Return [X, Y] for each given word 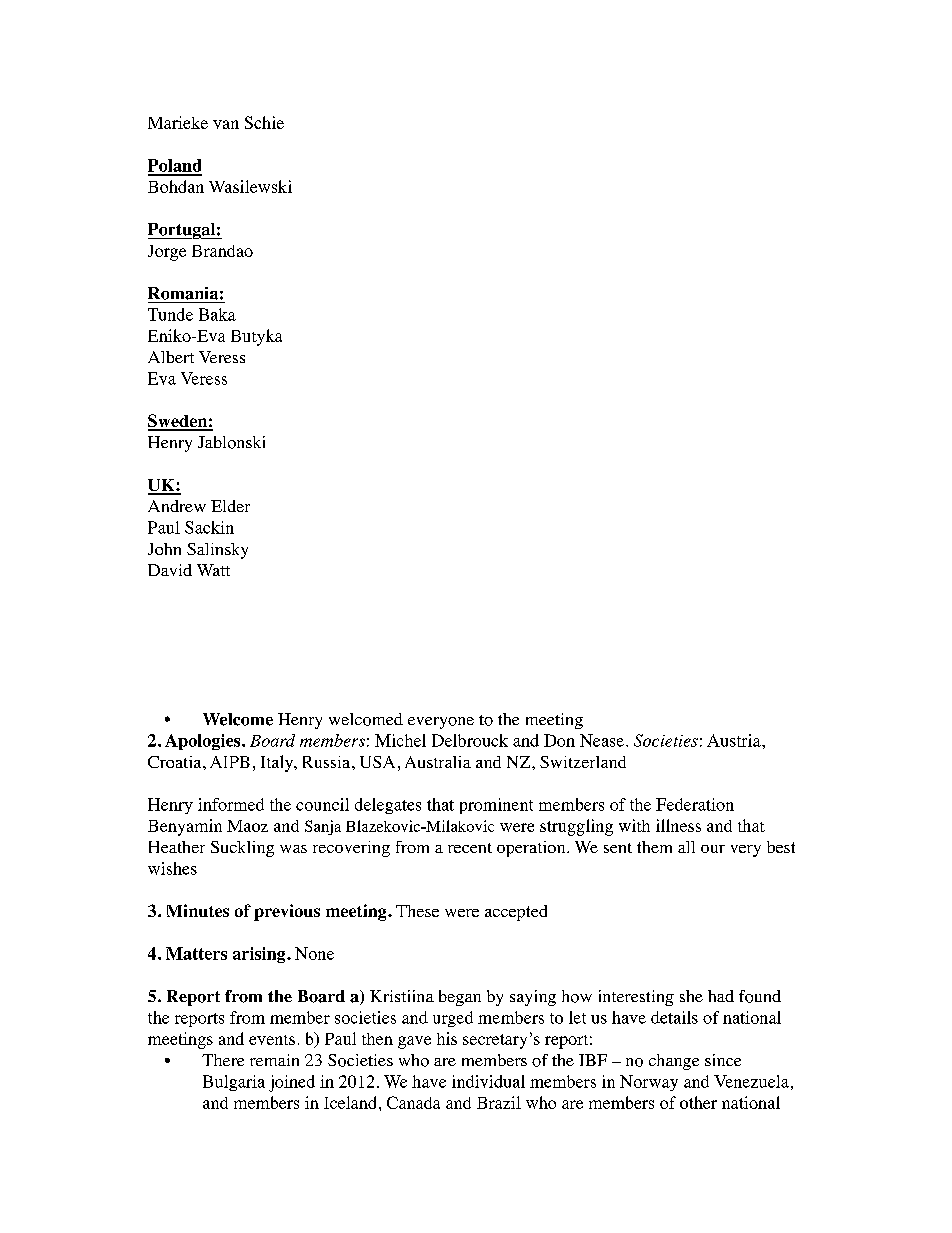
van [226, 124]
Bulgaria [234, 1083]
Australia [438, 762]
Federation [695, 804]
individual [488, 1081]
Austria [735, 740]
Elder [230, 506]
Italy [278, 763]
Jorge [167, 253]
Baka [217, 314]
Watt [213, 570]
